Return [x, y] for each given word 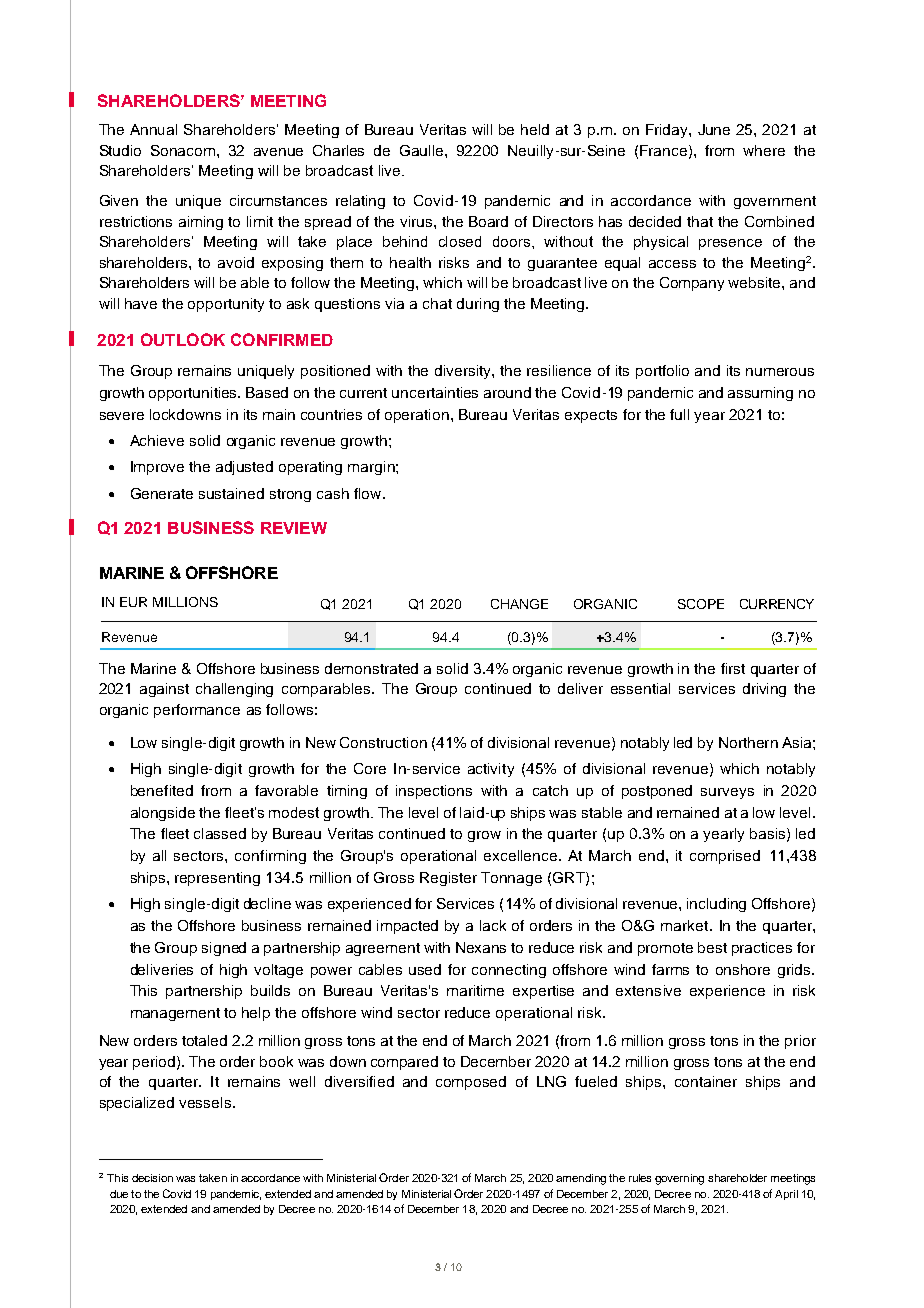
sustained [231, 493]
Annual [153, 129]
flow [369, 493]
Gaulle [423, 150]
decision [152, 1178]
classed [220, 833]
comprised [725, 857]
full [679, 414]
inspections [434, 792]
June [714, 129]
